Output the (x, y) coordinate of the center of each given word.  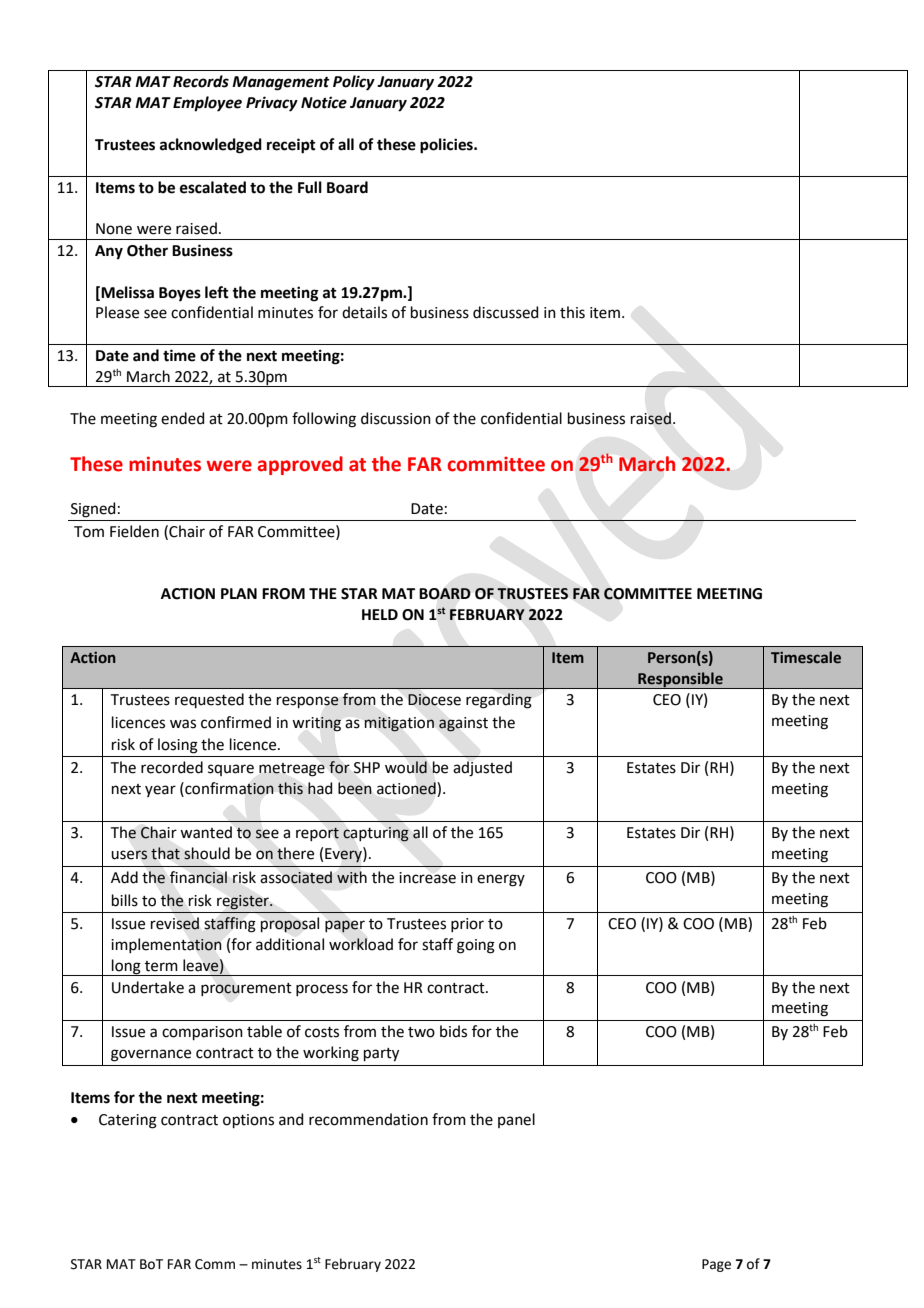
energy (501, 880)
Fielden (134, 531)
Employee (207, 104)
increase (427, 878)
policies (447, 146)
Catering (128, 1121)
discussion (396, 418)
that (165, 853)
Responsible (680, 680)
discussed (506, 312)
